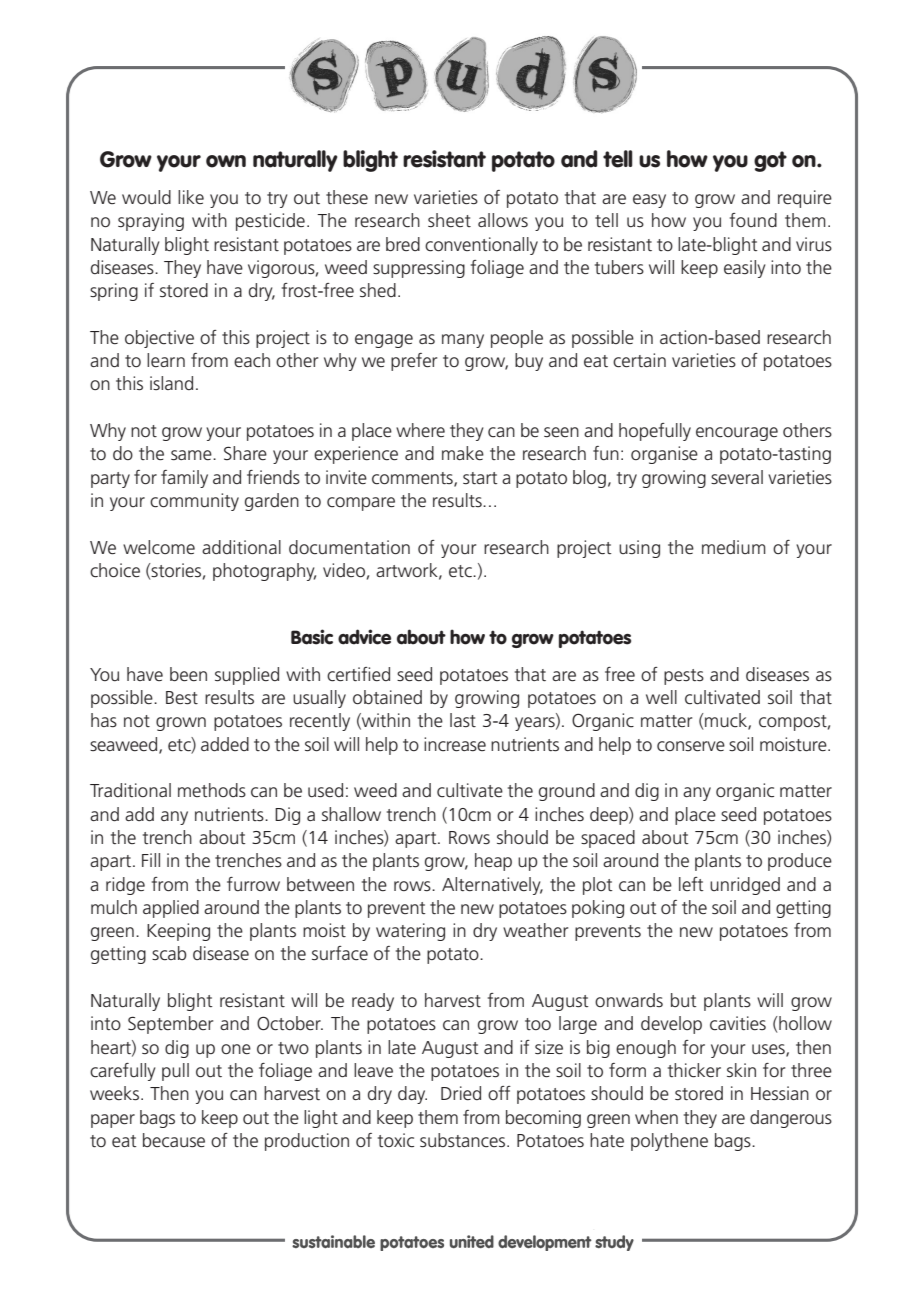  I want to click on sheet, so click(449, 220).
